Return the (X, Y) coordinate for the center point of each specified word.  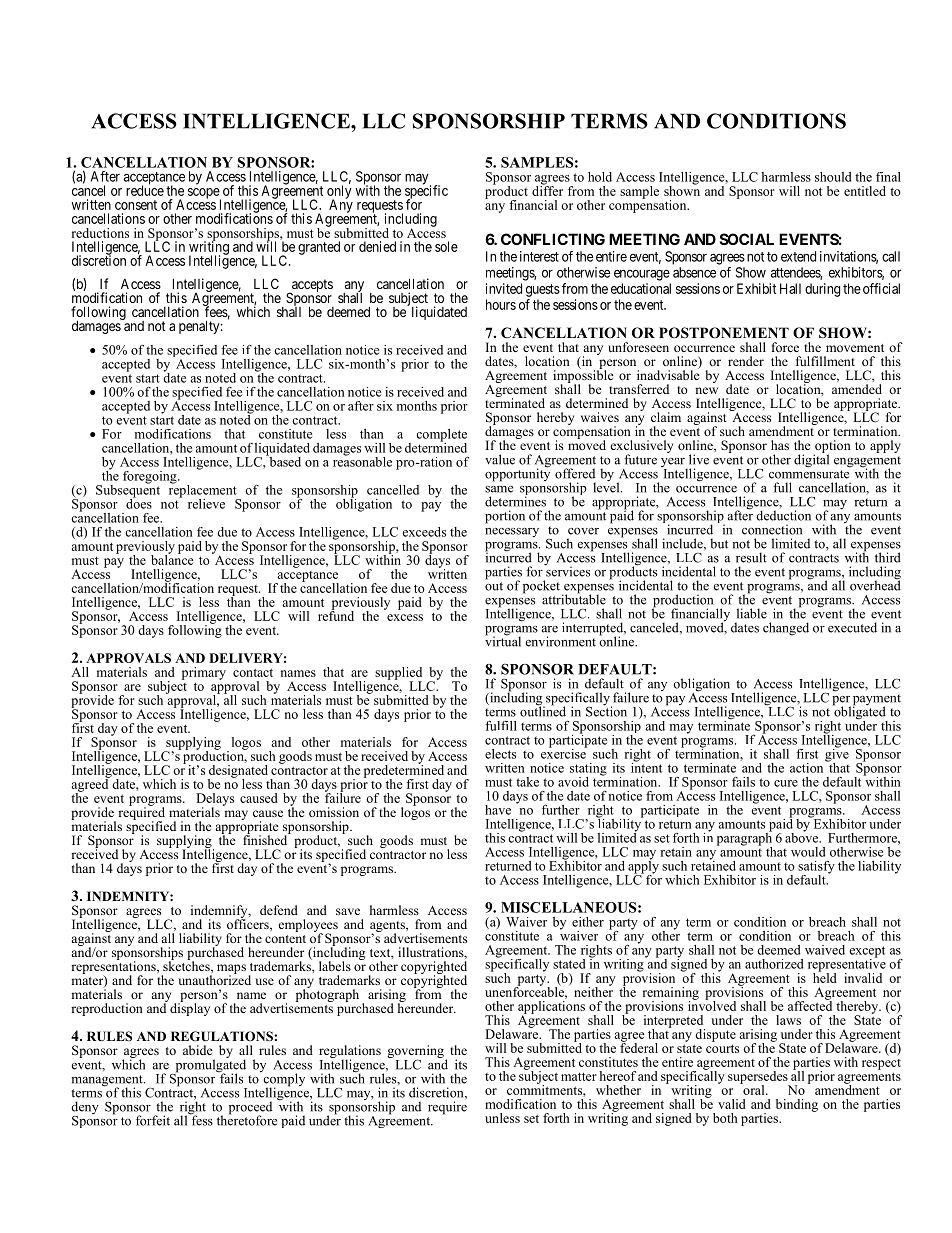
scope (204, 194)
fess (201, 1119)
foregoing (151, 477)
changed (786, 629)
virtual (503, 640)
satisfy (816, 868)
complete (441, 436)
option (832, 448)
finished (266, 839)
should (833, 177)
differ (547, 189)
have (498, 810)
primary (204, 673)
